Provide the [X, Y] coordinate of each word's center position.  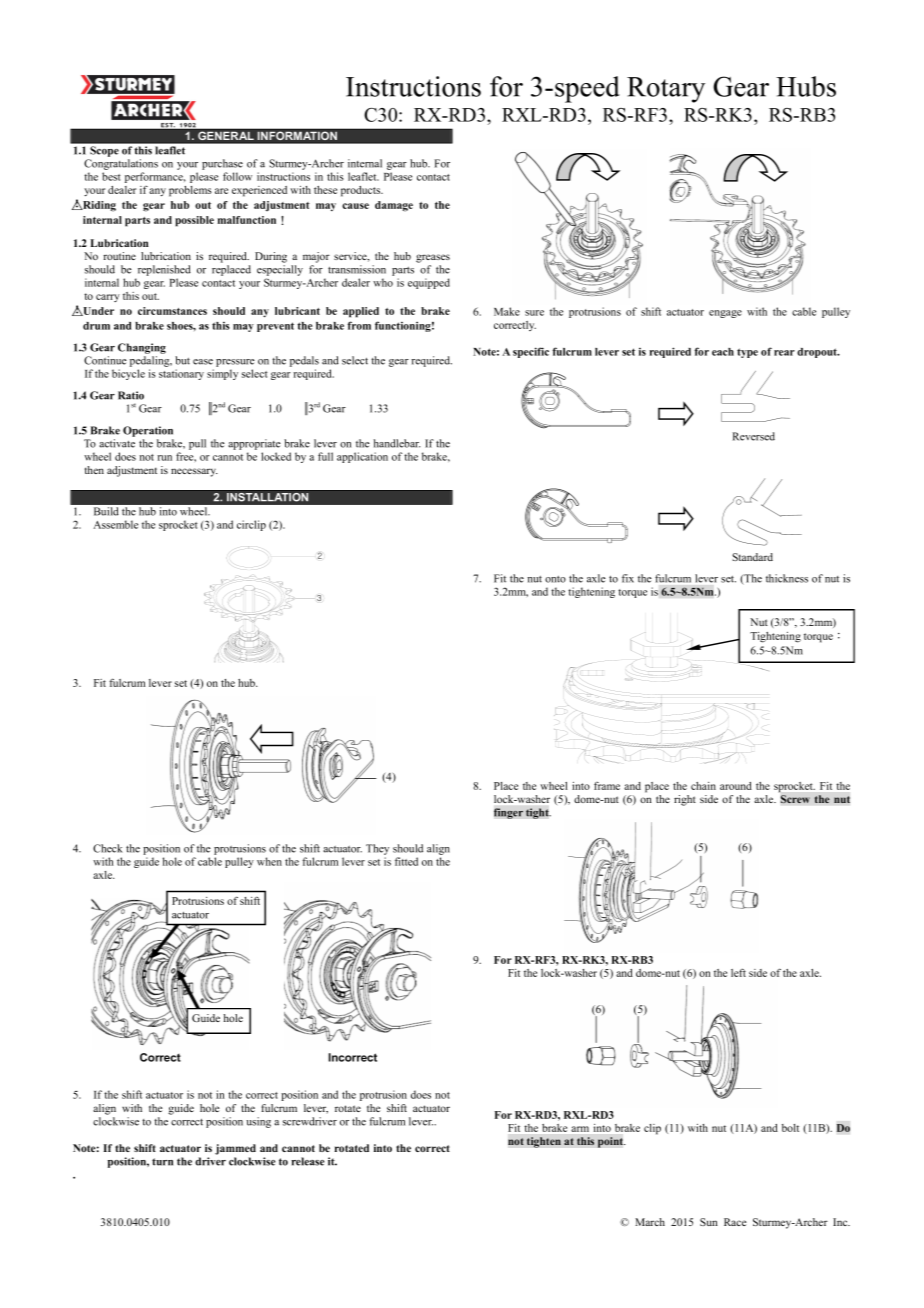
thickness [787, 578]
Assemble [115, 524]
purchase [222, 164]
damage [394, 206]
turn [162, 1162]
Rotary [666, 90]
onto [555, 579]
